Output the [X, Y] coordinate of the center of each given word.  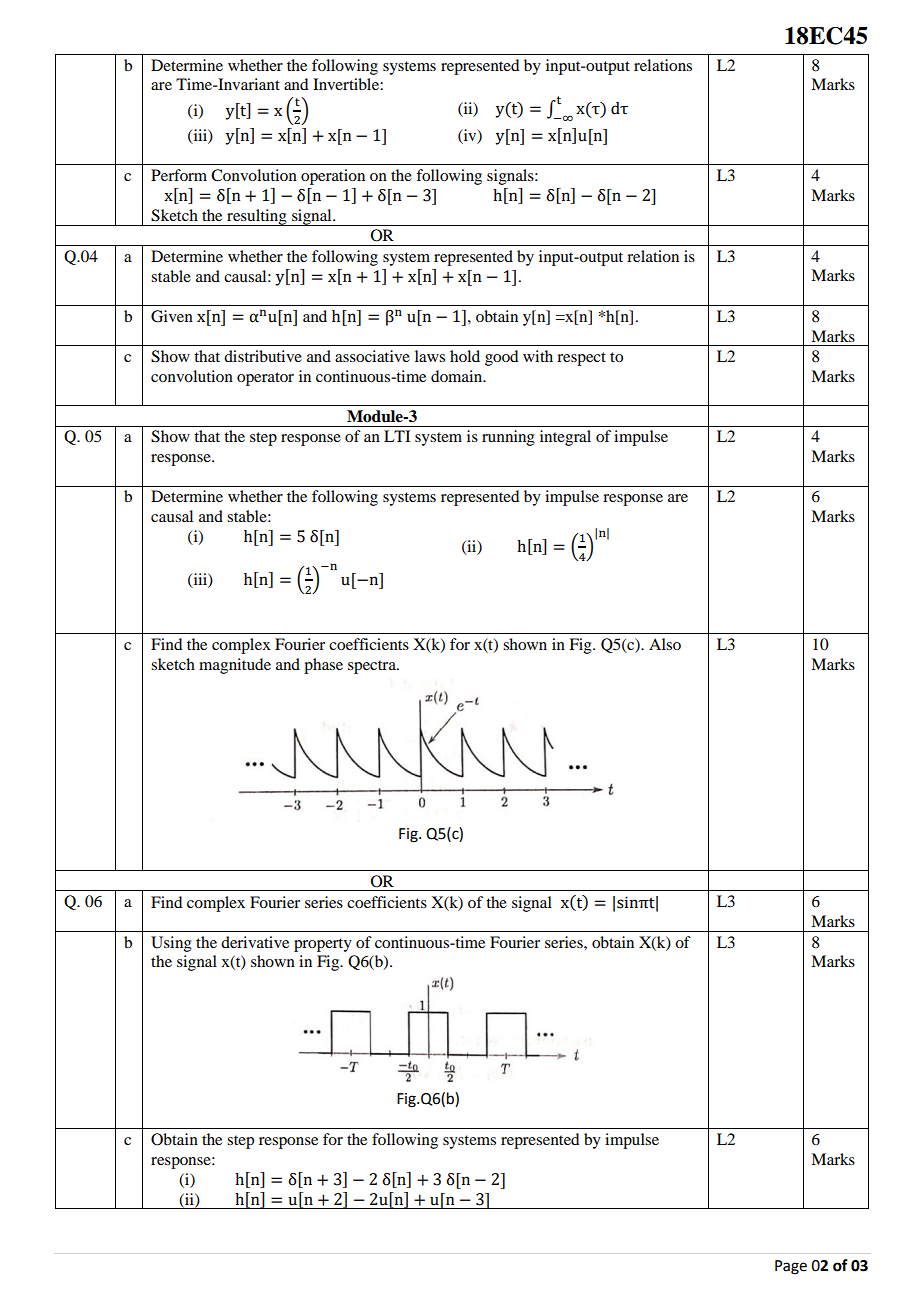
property [323, 945]
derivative [255, 942]
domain [458, 376]
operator [265, 379]
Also [665, 644]
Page [791, 1267]
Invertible [347, 84]
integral [565, 438]
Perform [179, 175]
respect [581, 359]
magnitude [235, 666]
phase [323, 666]
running [508, 438]
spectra [373, 667]
